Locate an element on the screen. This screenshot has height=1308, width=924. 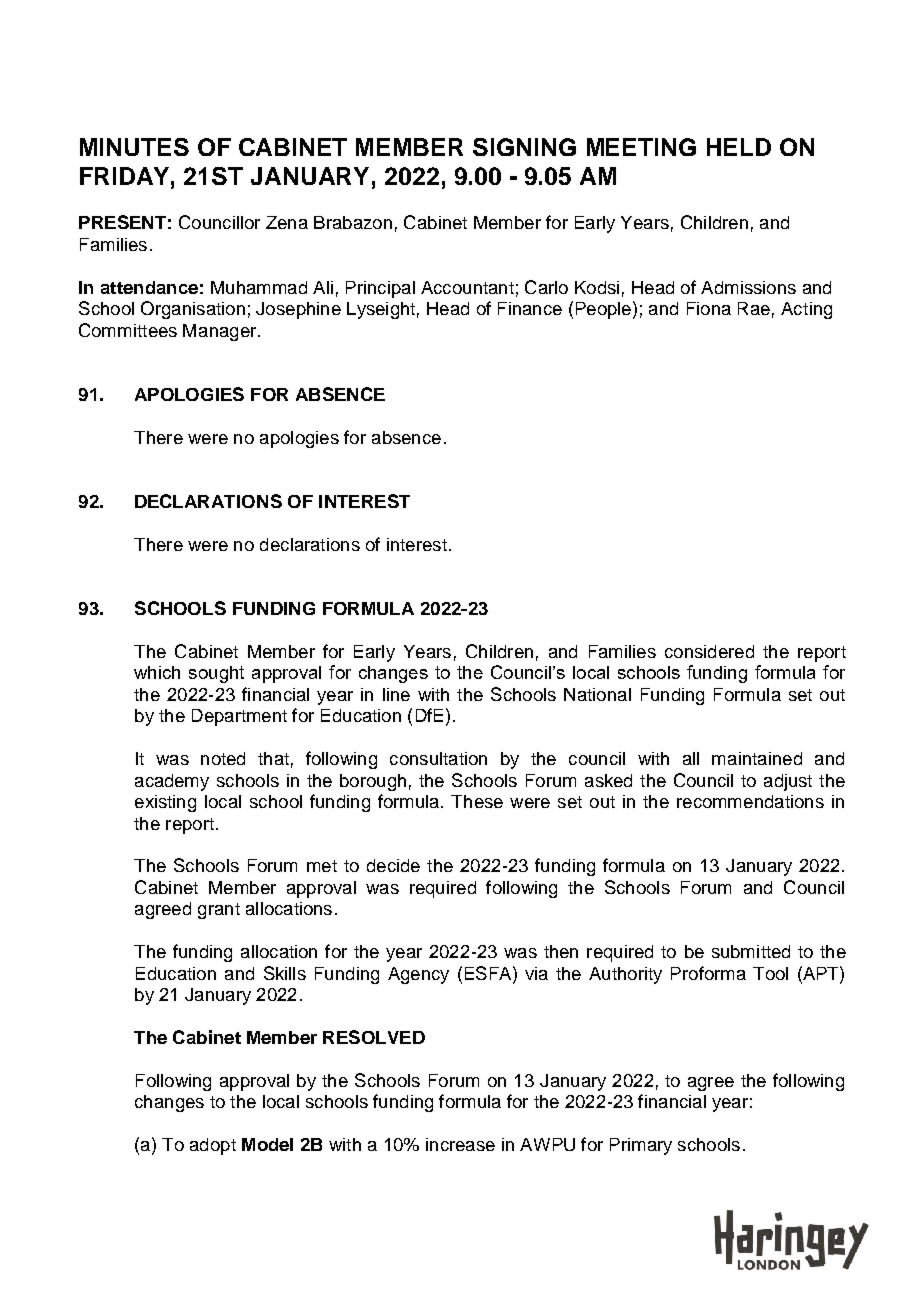
SIGNING is located at coordinates (524, 147).
